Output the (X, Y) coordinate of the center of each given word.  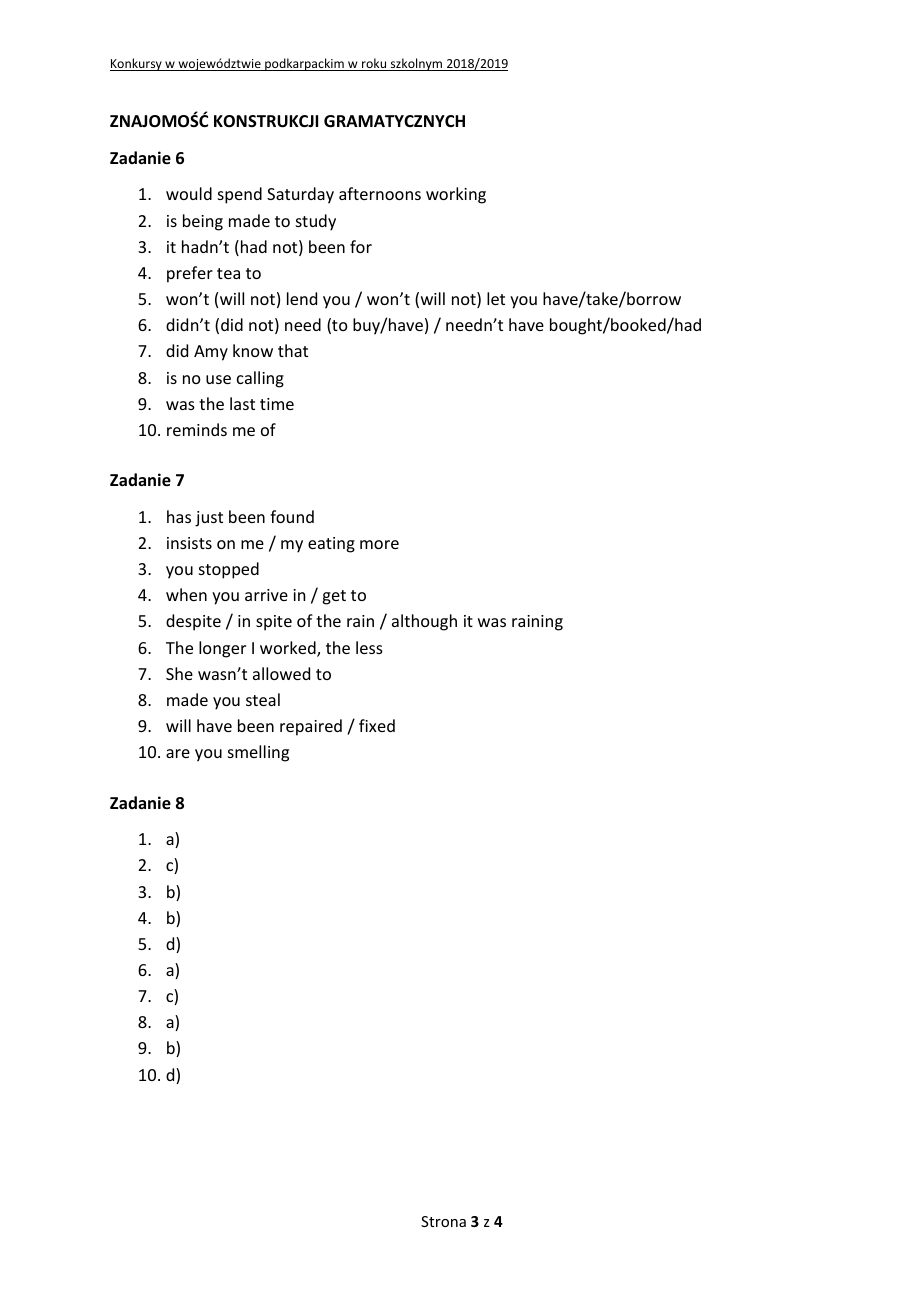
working (456, 195)
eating (331, 545)
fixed (377, 725)
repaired (311, 727)
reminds (197, 429)
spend (240, 195)
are (178, 753)
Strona (443, 1221)
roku (374, 64)
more (379, 544)
